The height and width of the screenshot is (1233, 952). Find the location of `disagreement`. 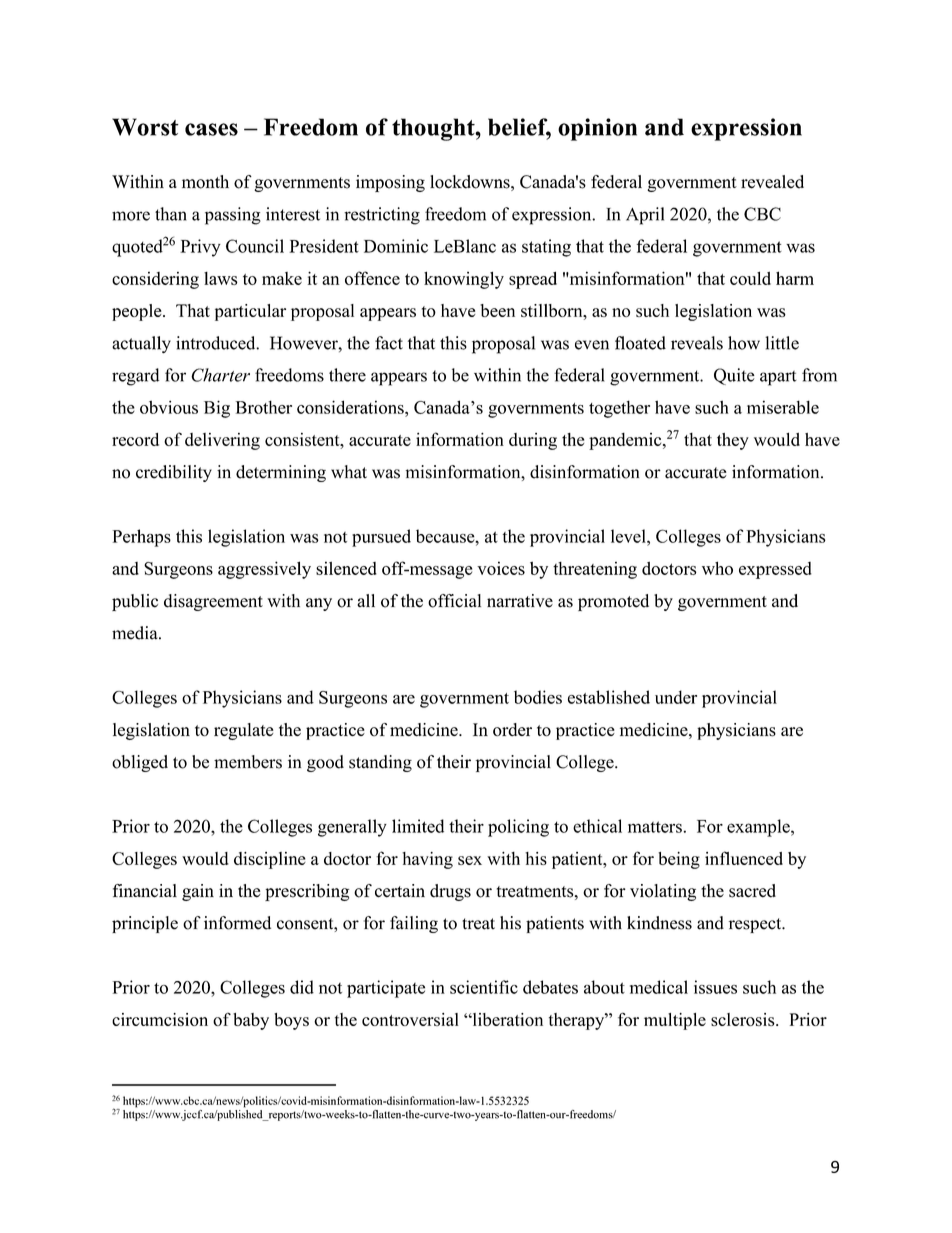

disagreement is located at coordinates (213, 602).
